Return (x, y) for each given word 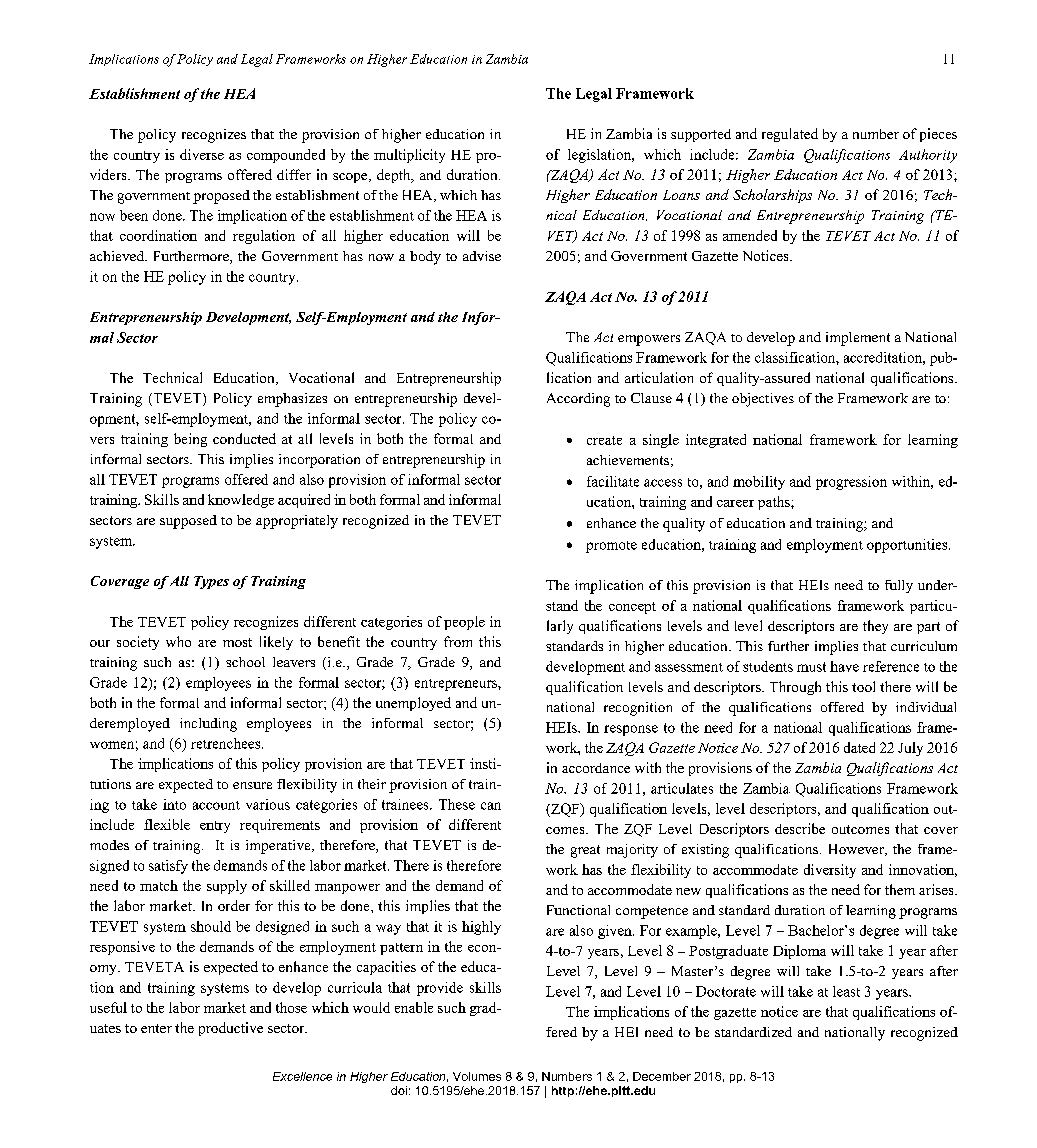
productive (231, 1029)
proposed (221, 197)
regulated (790, 135)
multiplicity (409, 156)
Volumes (477, 1076)
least (846, 991)
